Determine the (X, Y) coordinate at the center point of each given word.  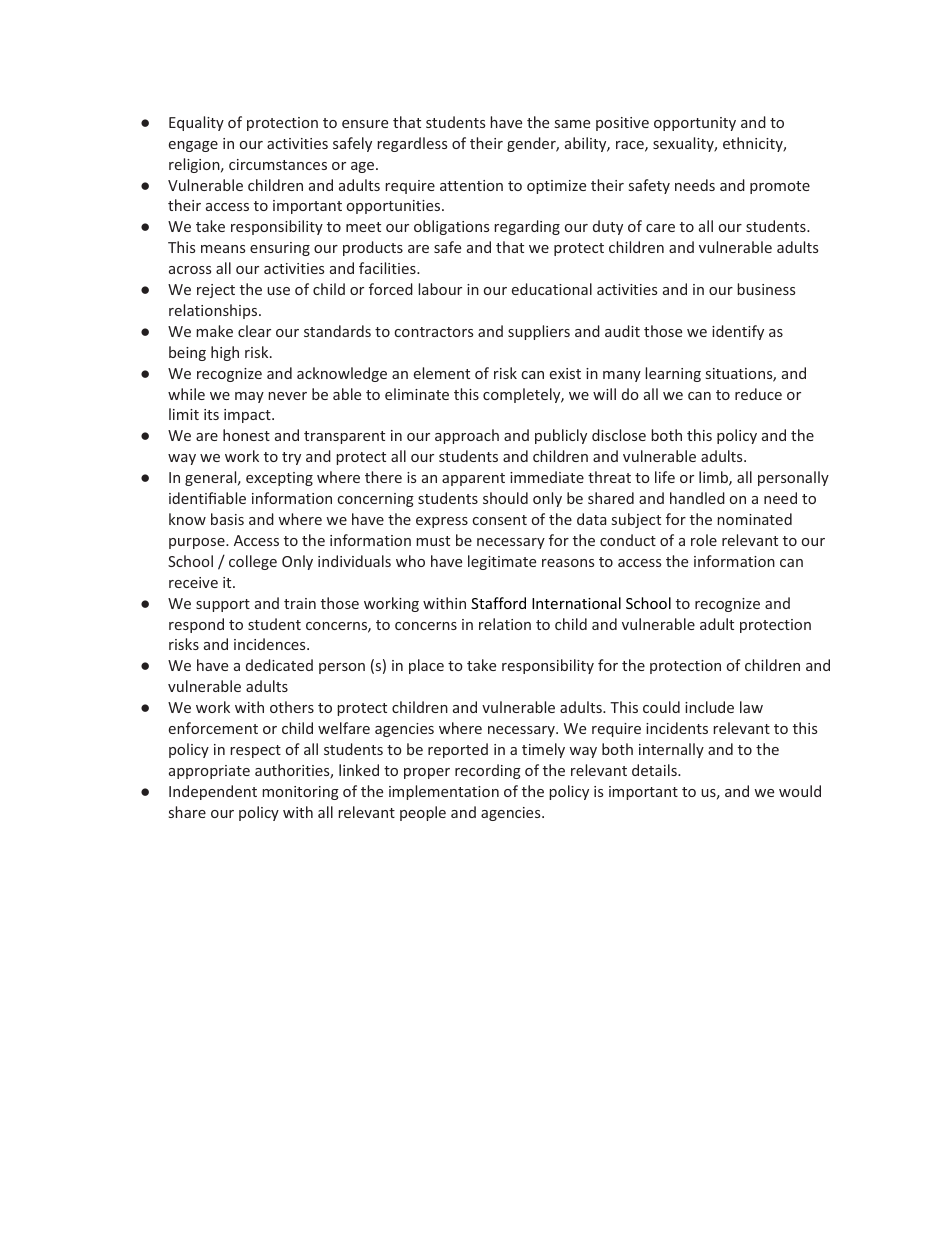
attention (471, 185)
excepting (279, 479)
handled (697, 498)
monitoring (300, 793)
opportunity (695, 124)
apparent (473, 479)
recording (488, 771)
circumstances (278, 164)
